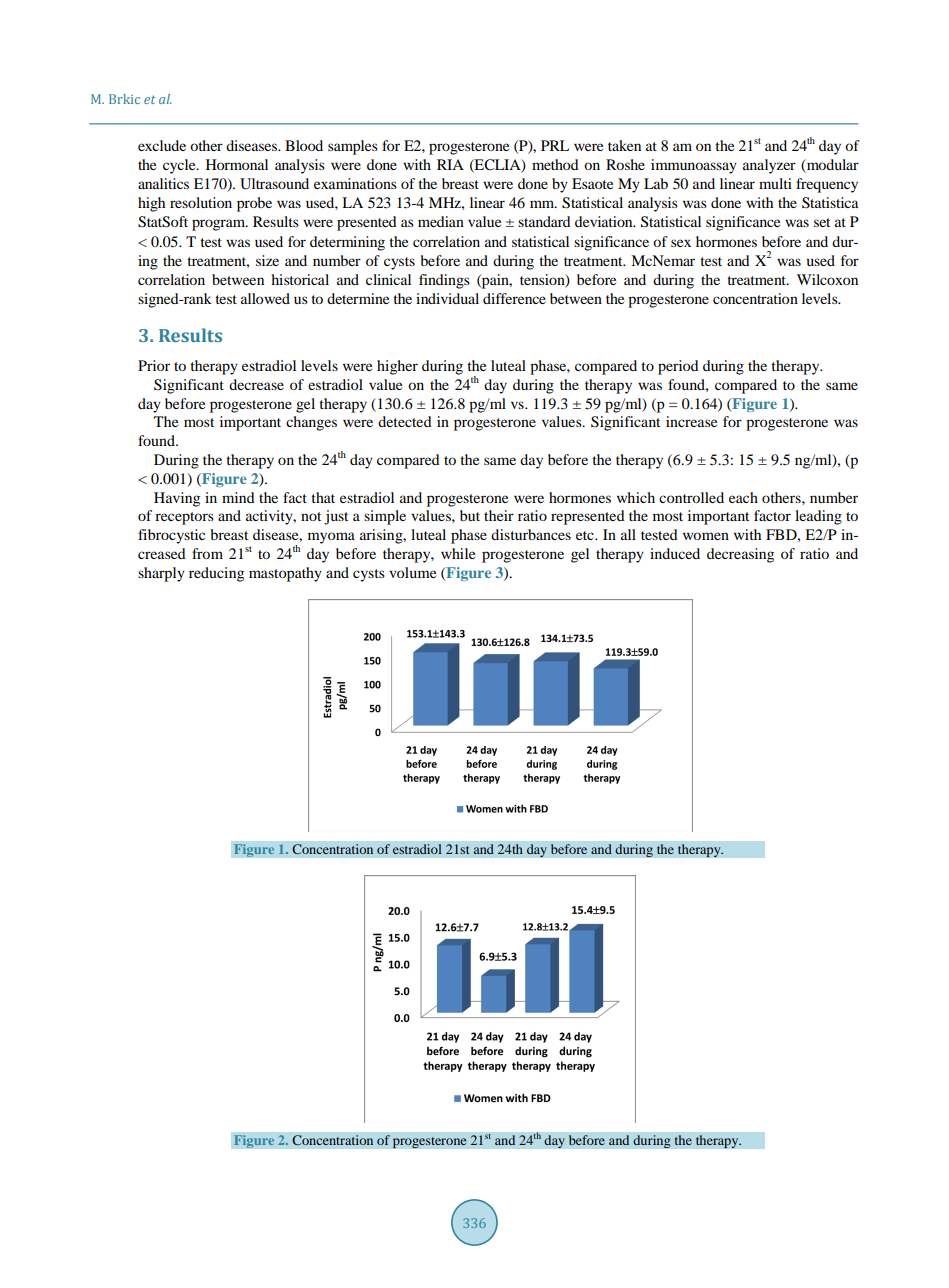 The height and width of the page is (1288, 949). I want to click on while, so click(458, 553).
